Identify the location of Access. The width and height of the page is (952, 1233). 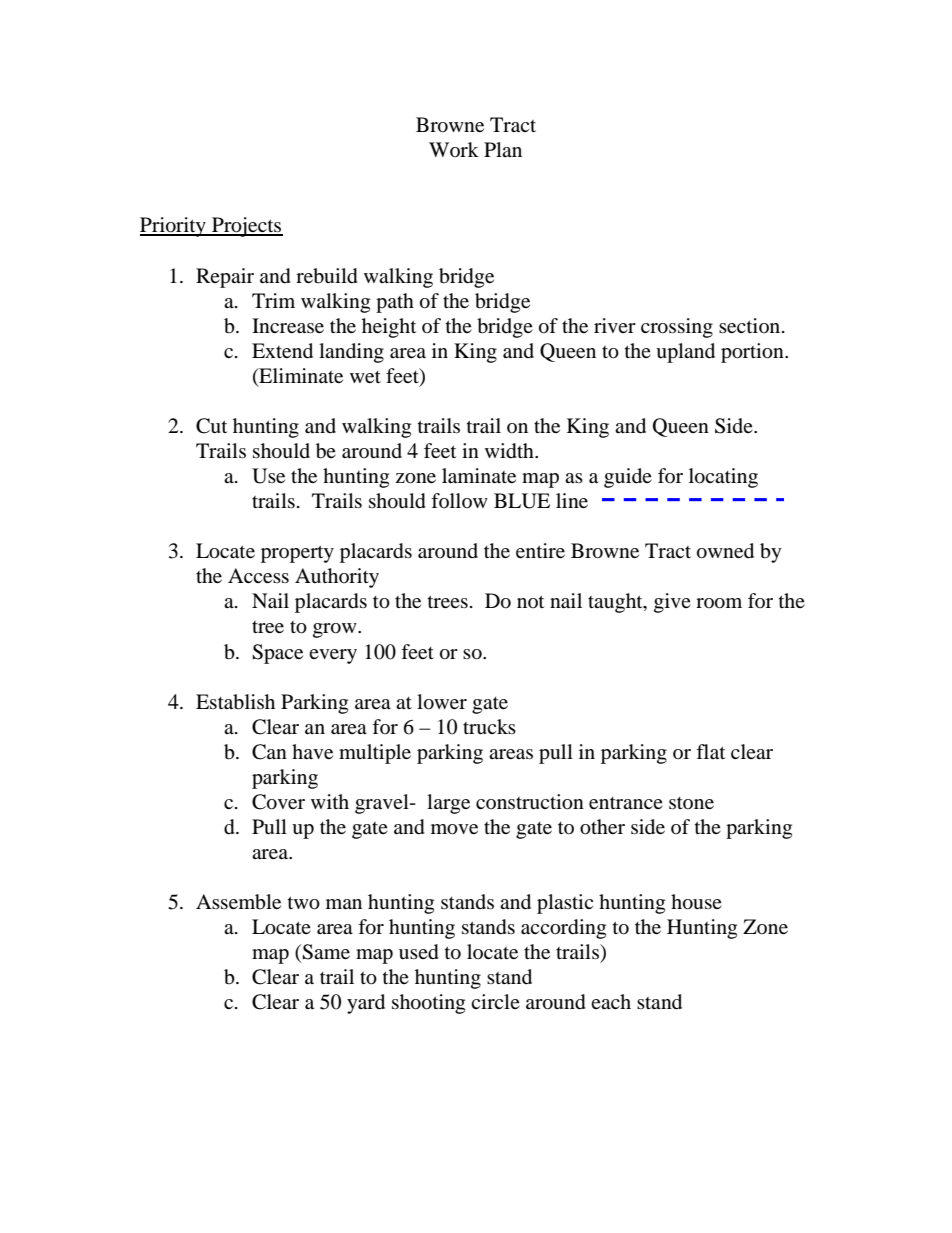
(258, 575).
